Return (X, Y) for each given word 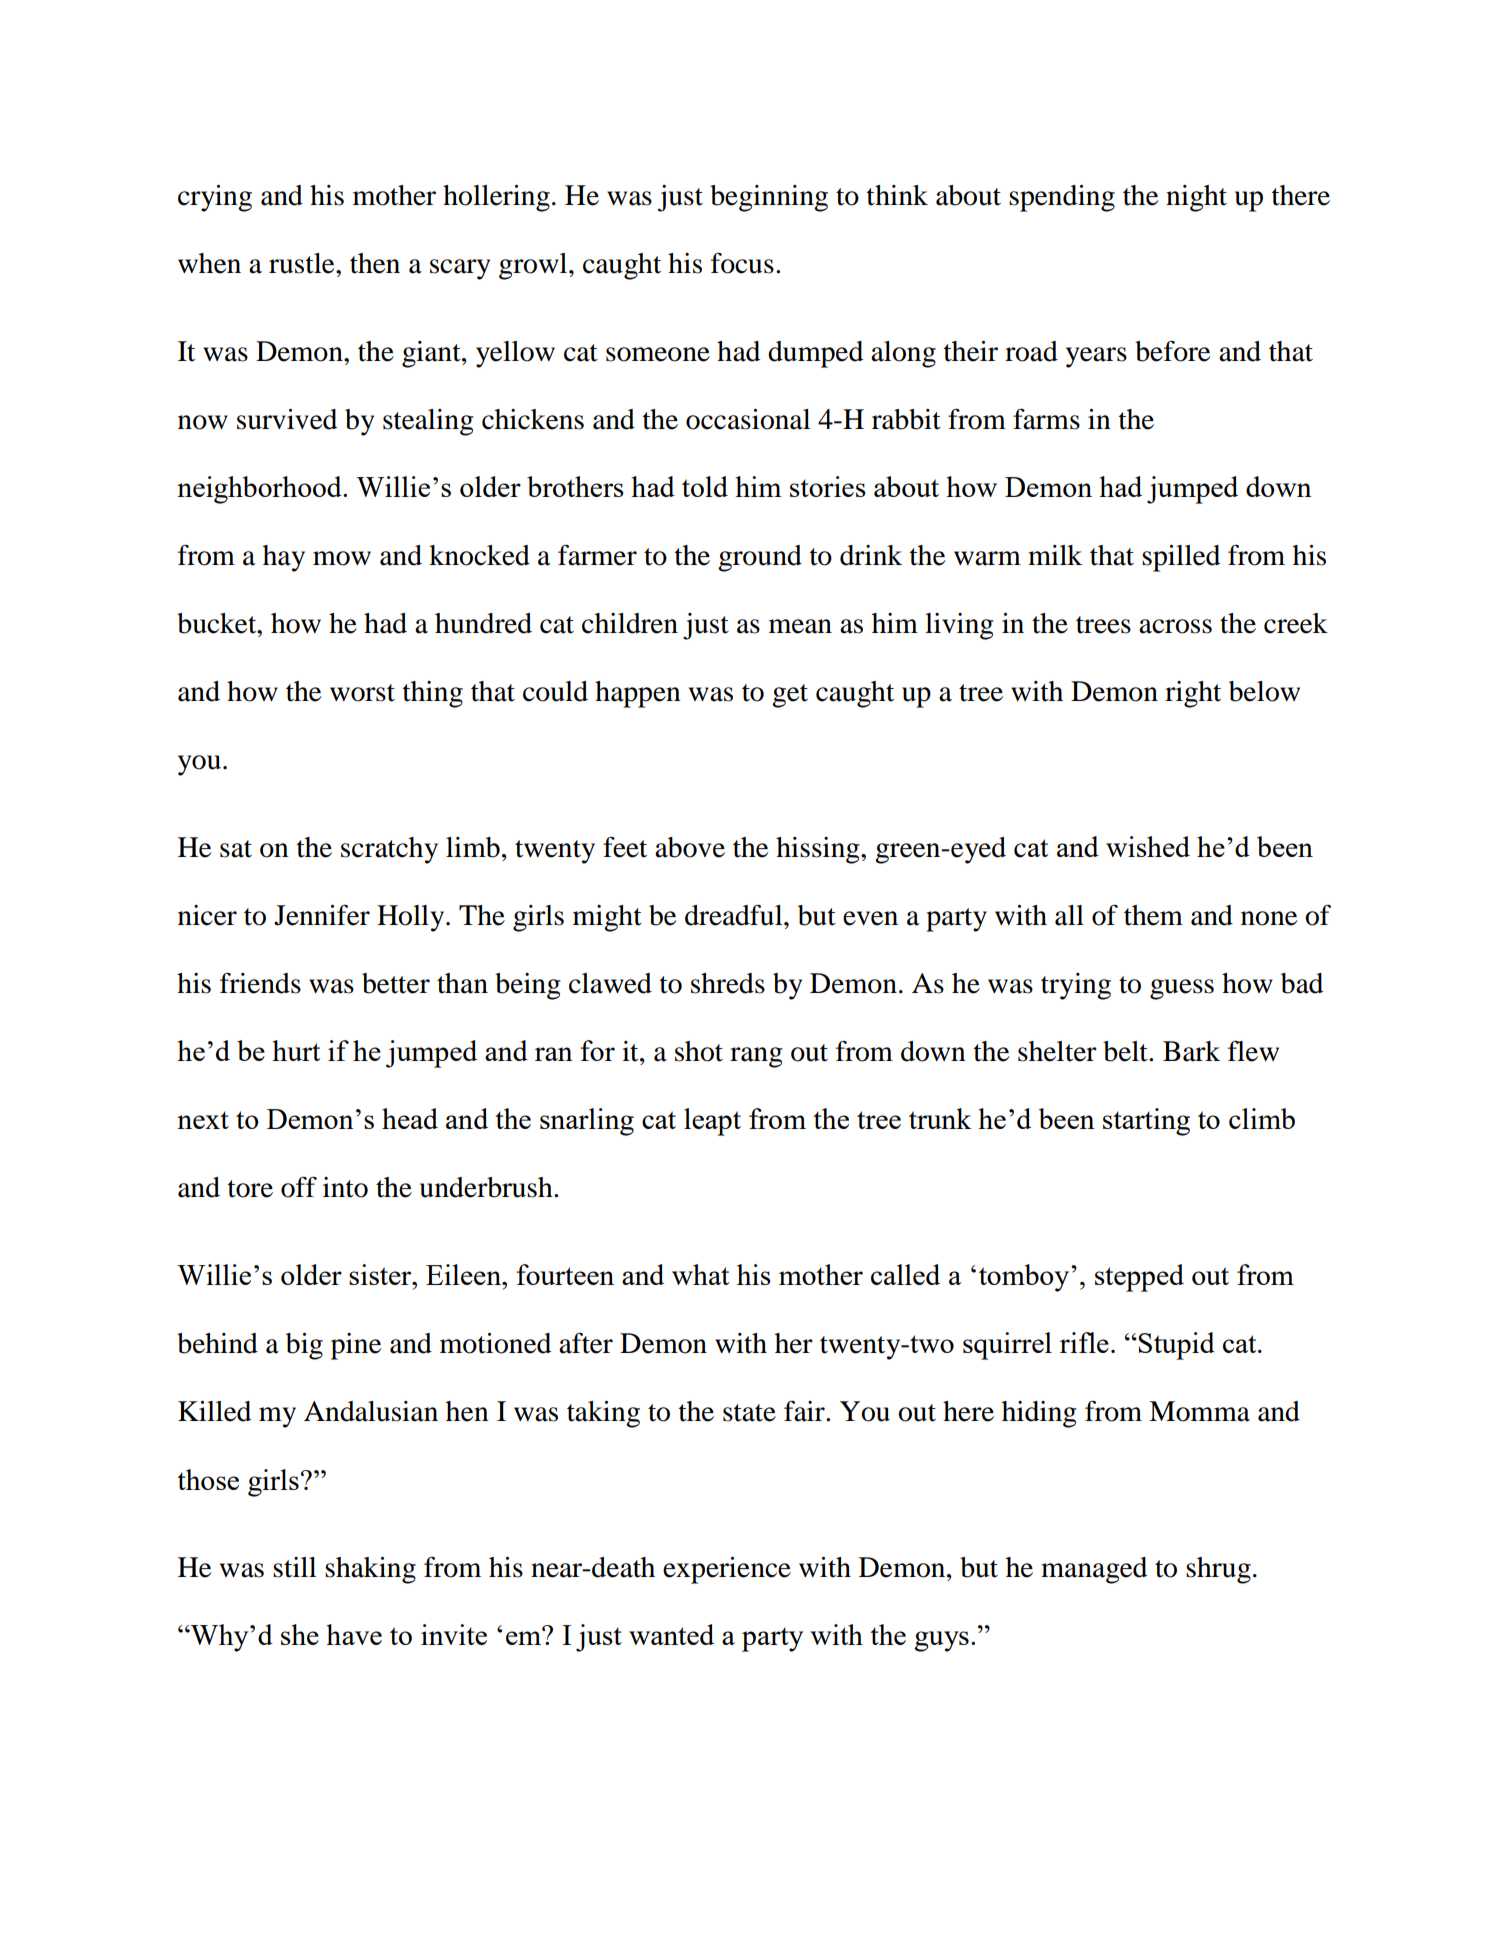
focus (742, 263)
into (345, 1187)
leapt (712, 1122)
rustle (303, 263)
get (790, 696)
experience (727, 1570)
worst (362, 693)
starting (1146, 1122)
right (1193, 694)
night (1196, 198)
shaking (370, 1570)
